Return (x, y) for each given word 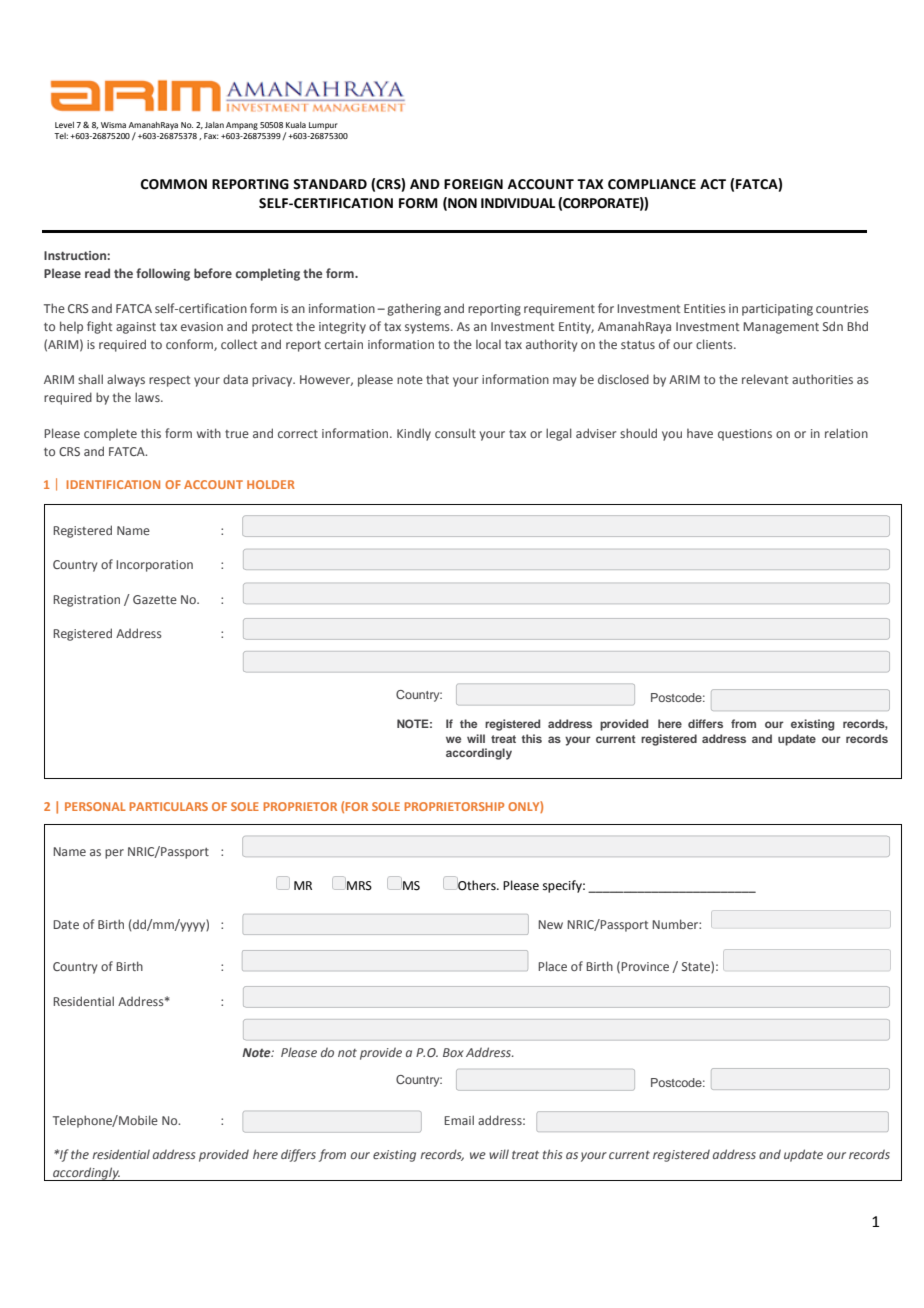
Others (477, 884)
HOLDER (271, 484)
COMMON (174, 184)
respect (169, 381)
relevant (765, 379)
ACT (713, 184)
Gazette (155, 599)
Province (645, 966)
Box (453, 1052)
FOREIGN (473, 184)
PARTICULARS (168, 806)
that (437, 379)
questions (745, 435)
